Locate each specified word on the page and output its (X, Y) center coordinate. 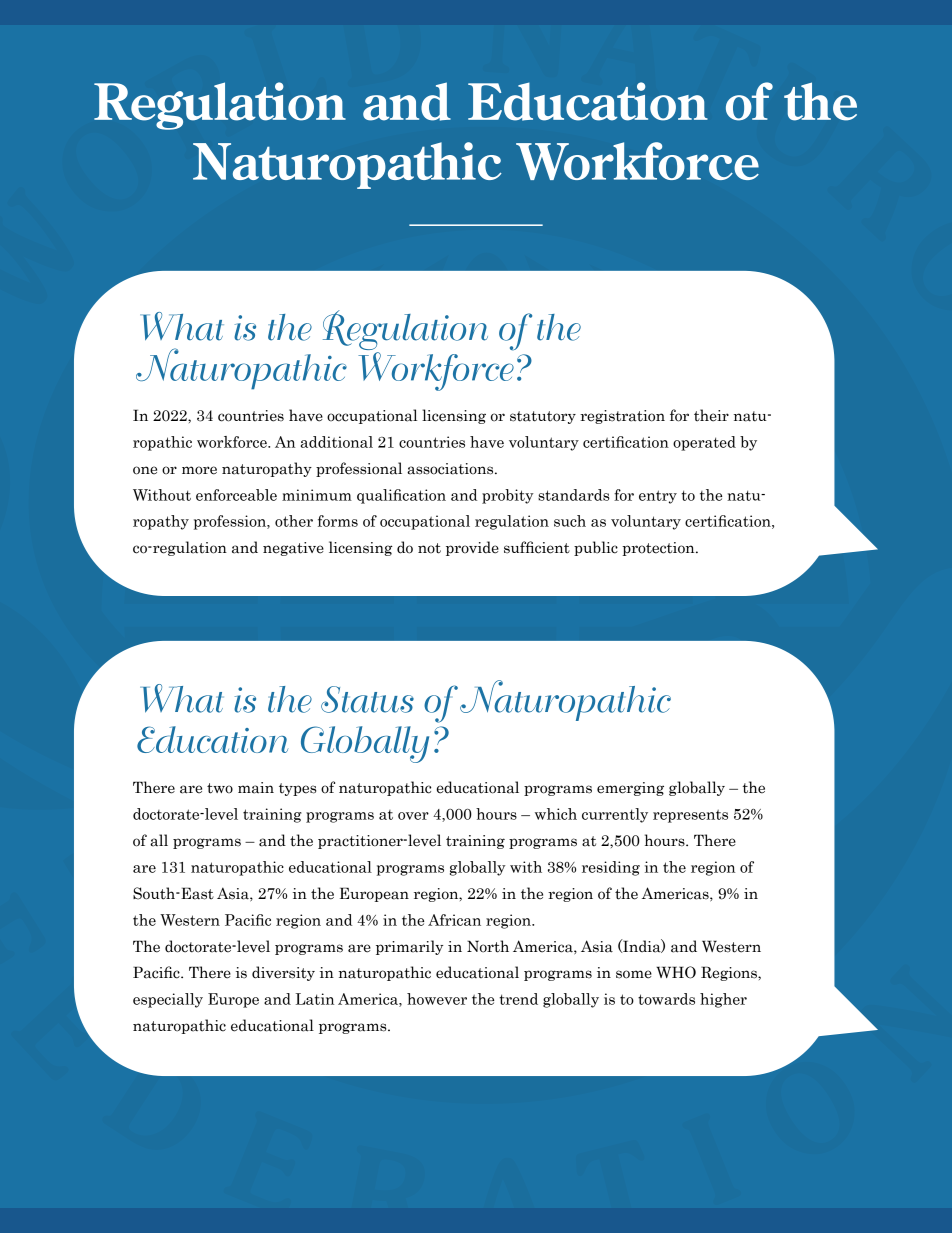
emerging (630, 789)
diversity (283, 973)
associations (451, 469)
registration (622, 417)
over (413, 816)
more (199, 470)
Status (367, 699)
